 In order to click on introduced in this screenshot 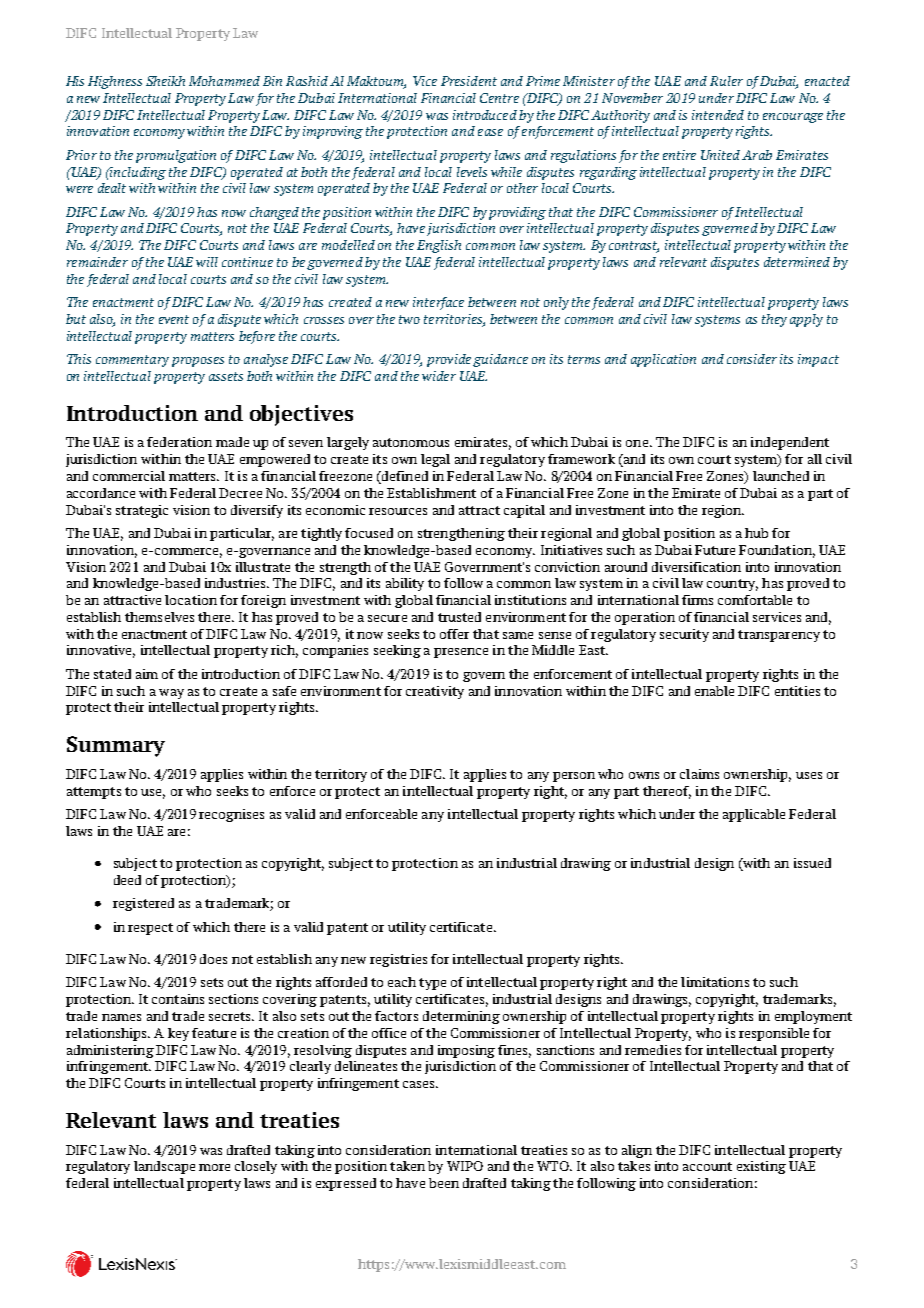, I will do `click(485, 115)`.
